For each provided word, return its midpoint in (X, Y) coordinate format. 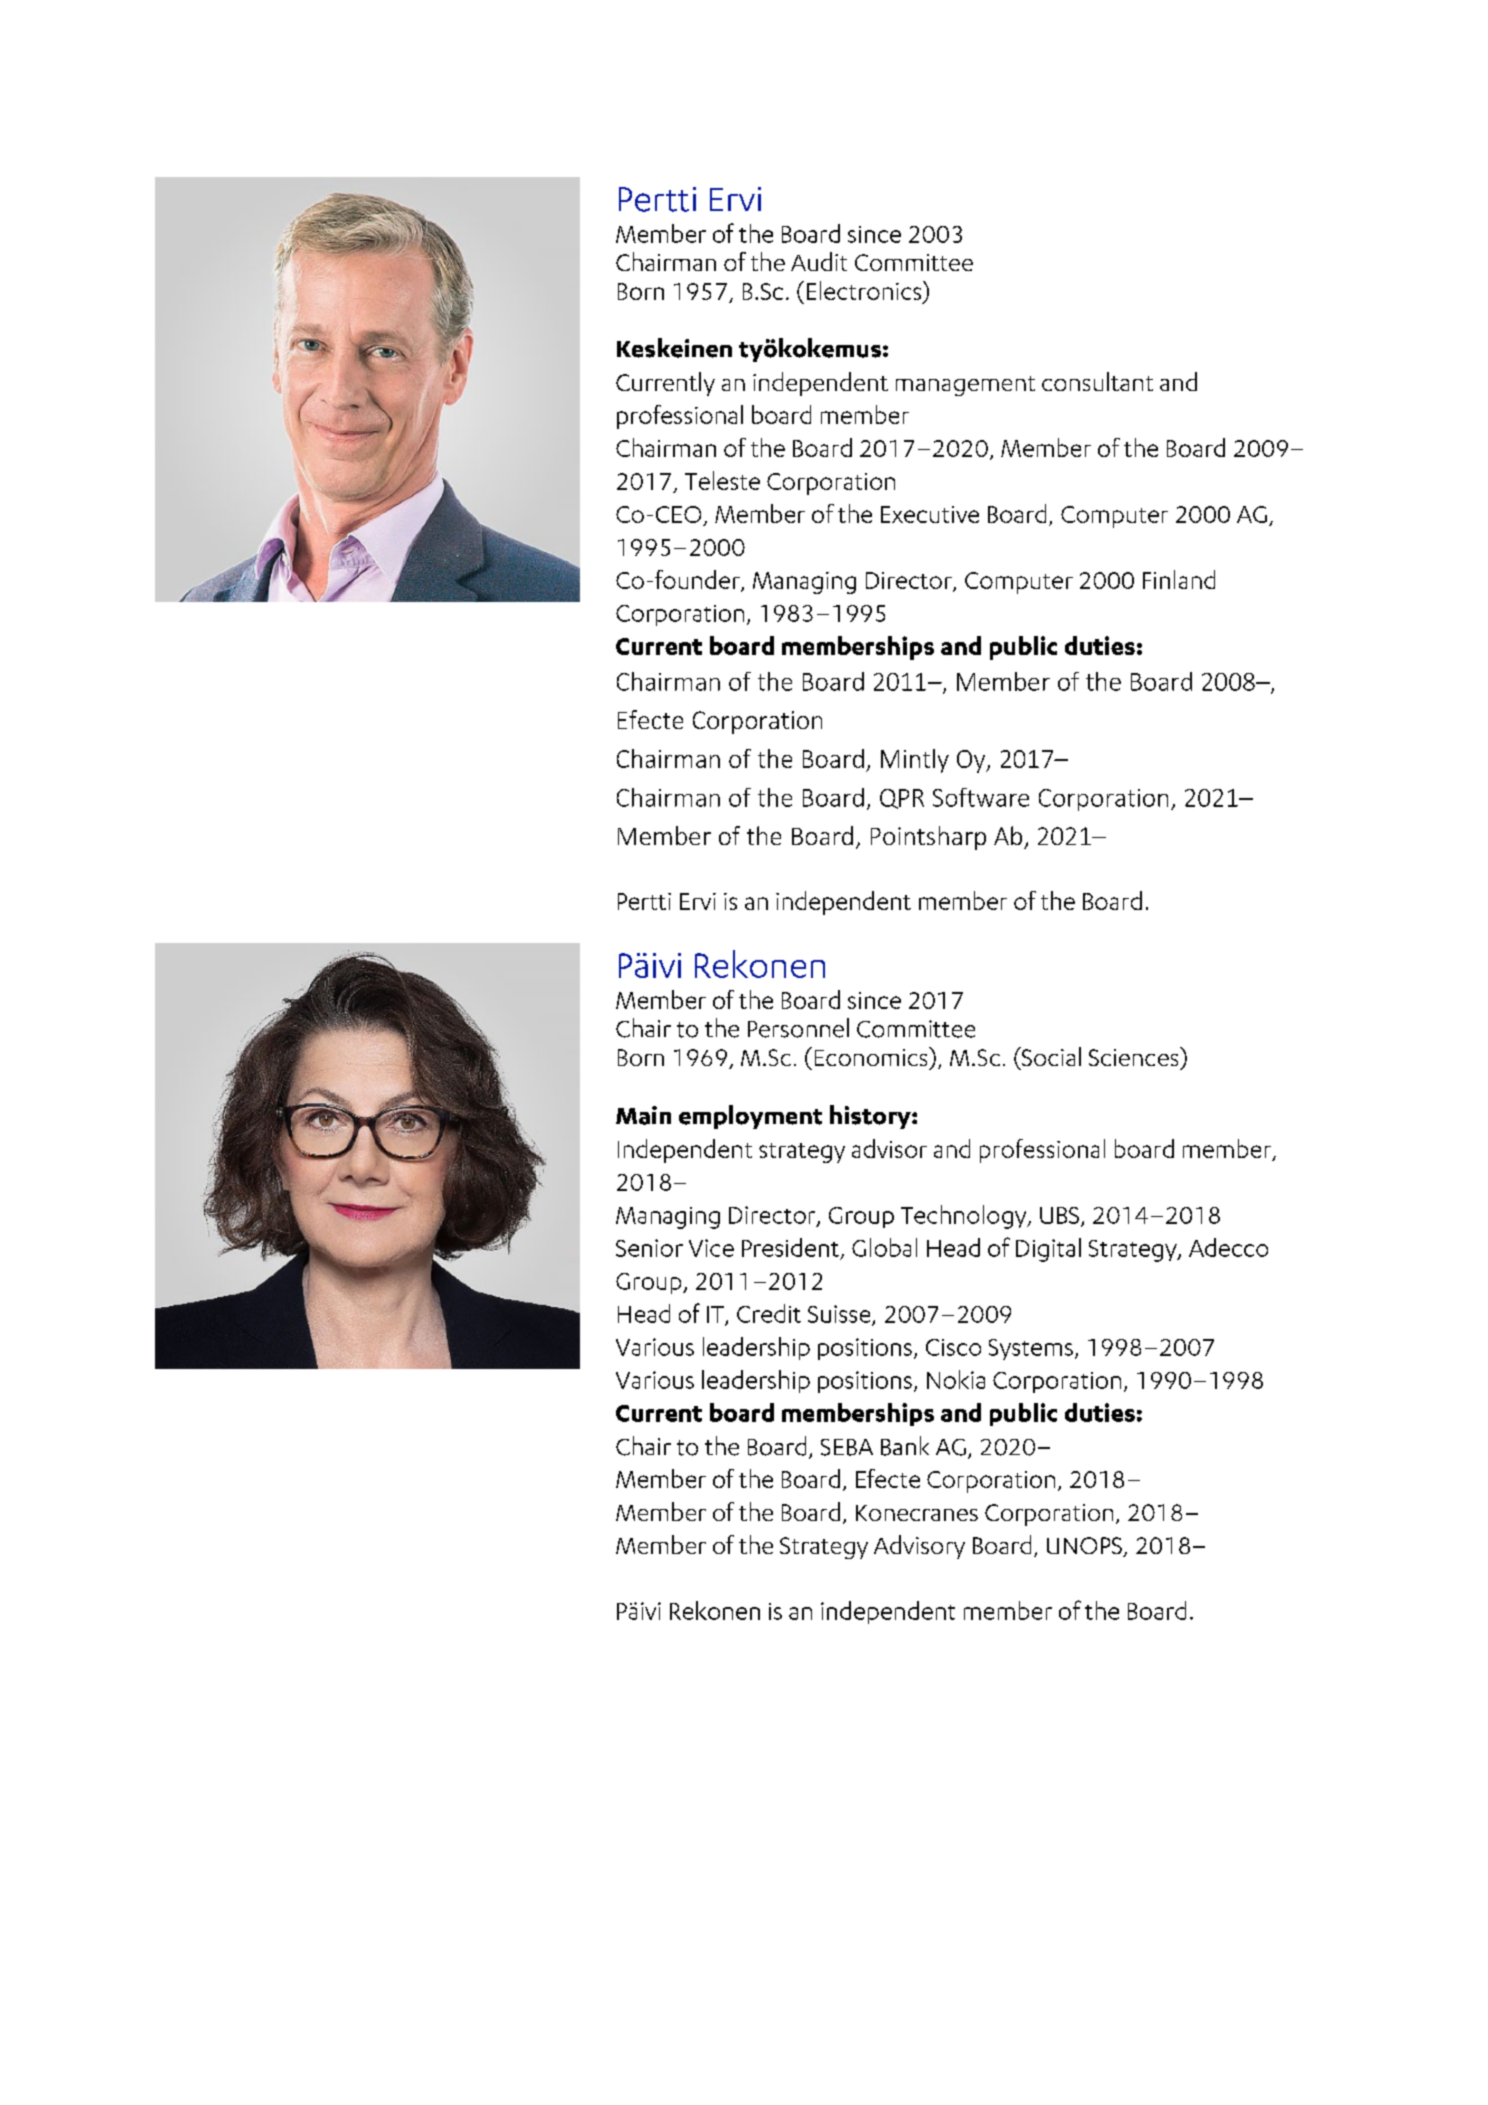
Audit (819, 261)
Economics (872, 1056)
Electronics (864, 290)
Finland (1179, 579)
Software (981, 797)
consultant (1097, 381)
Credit (769, 1313)
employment (750, 1117)
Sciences (1135, 1056)
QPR (902, 799)
